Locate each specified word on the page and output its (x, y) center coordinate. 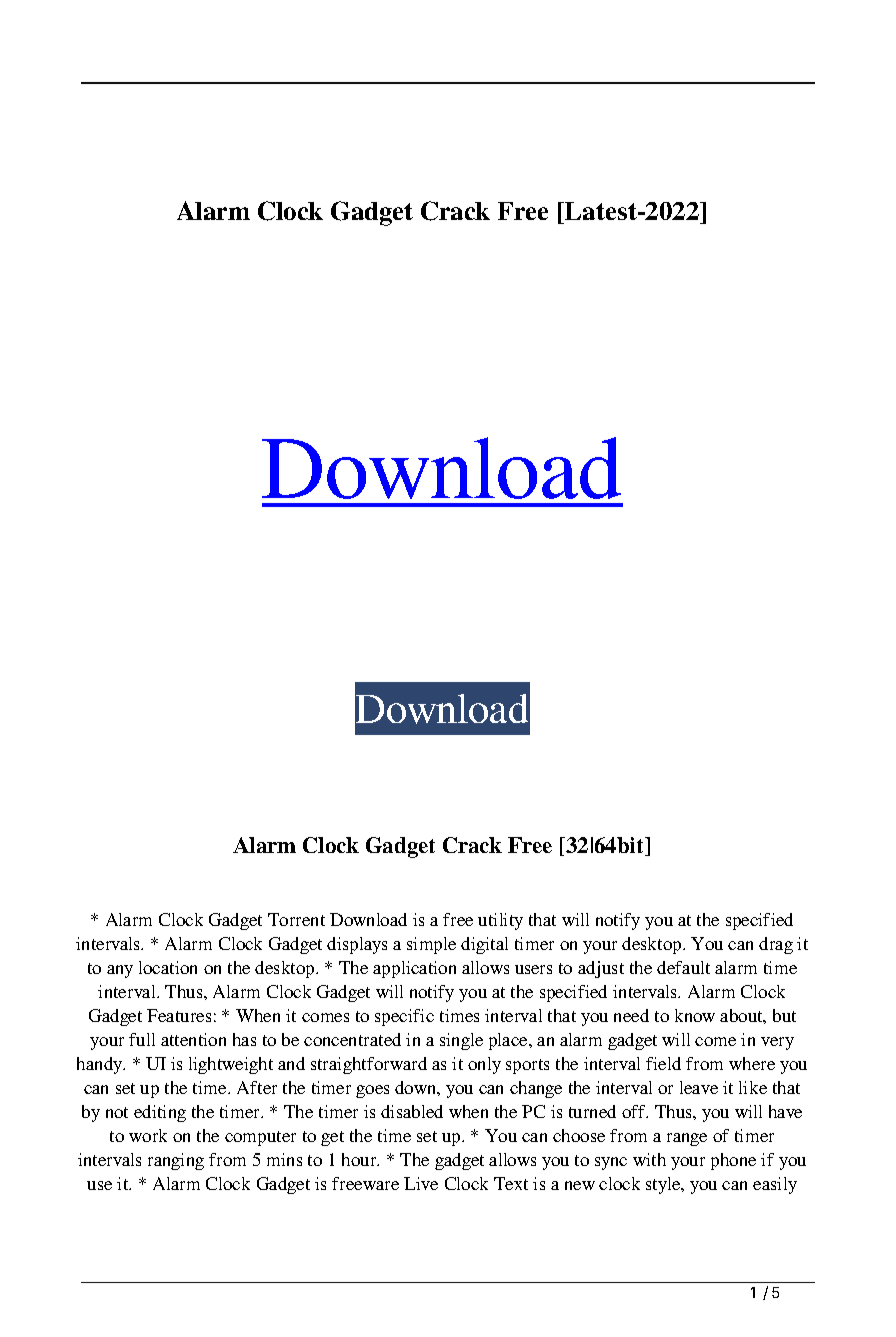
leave (699, 1087)
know (695, 1015)
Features (179, 1015)
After (257, 1087)
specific (404, 1017)
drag (776, 945)
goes (372, 1091)
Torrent (296, 919)
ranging (176, 1161)
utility (500, 921)
